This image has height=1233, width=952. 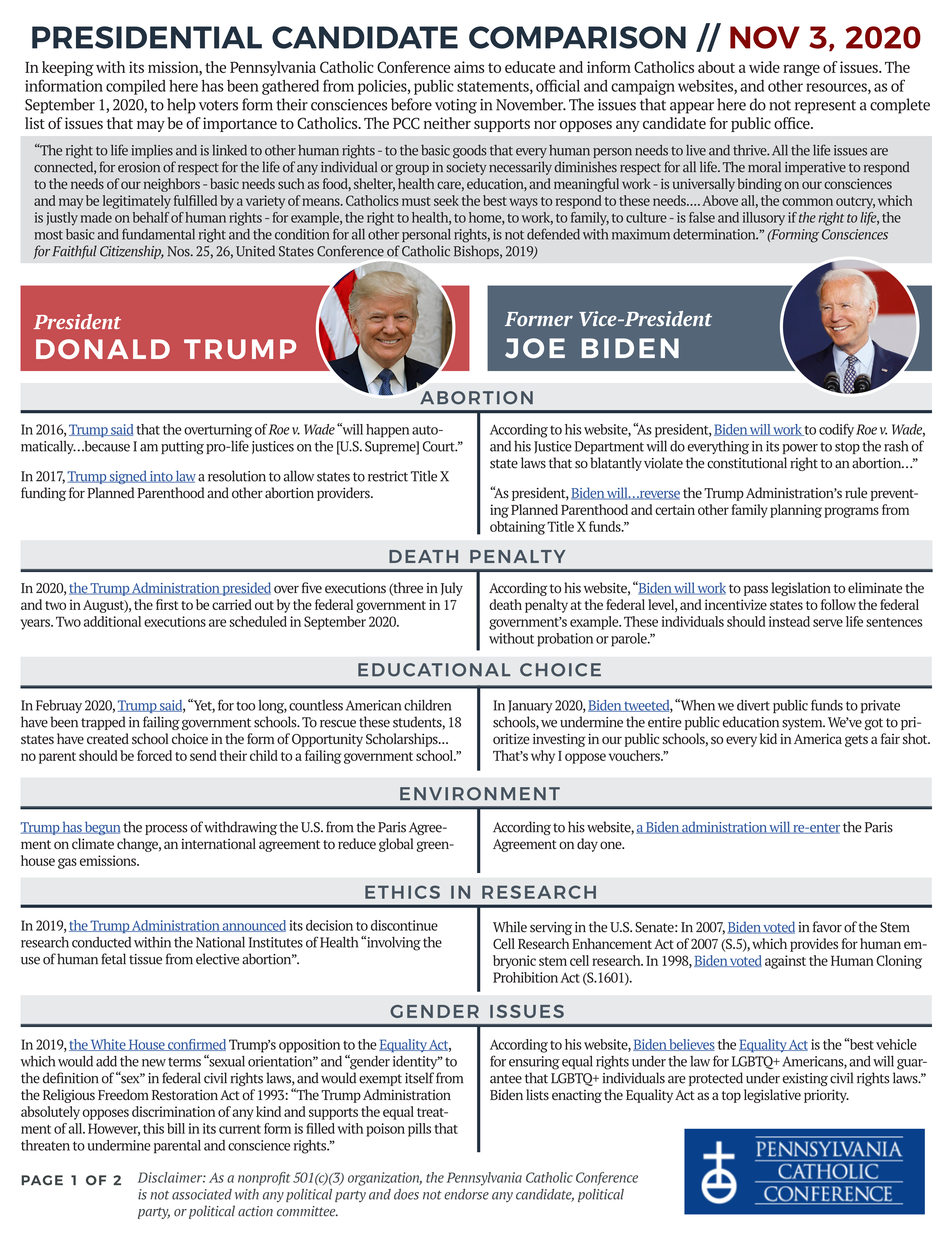 I want to click on restrict, so click(x=388, y=476).
